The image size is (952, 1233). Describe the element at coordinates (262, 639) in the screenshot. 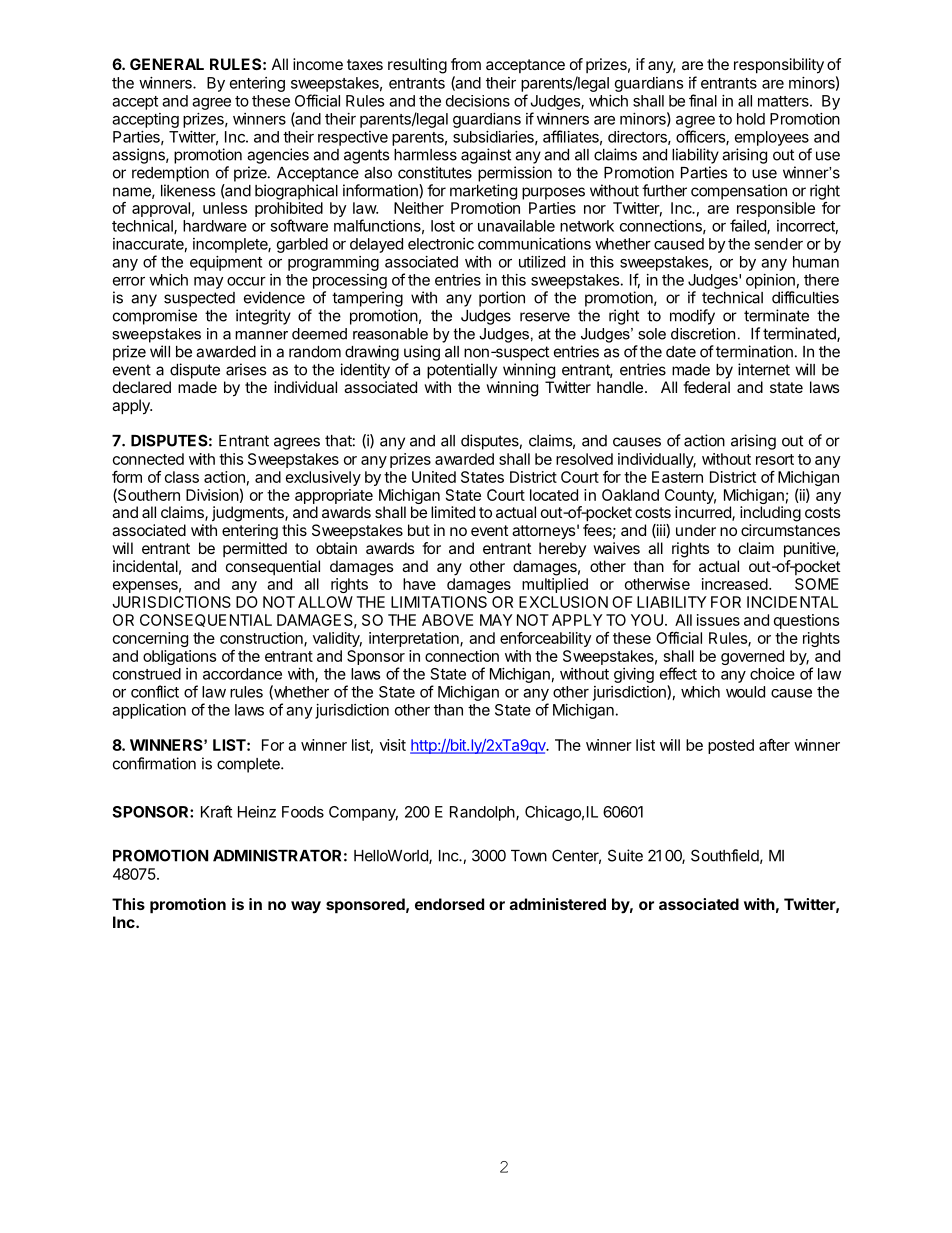

I see `construction` at that location.
